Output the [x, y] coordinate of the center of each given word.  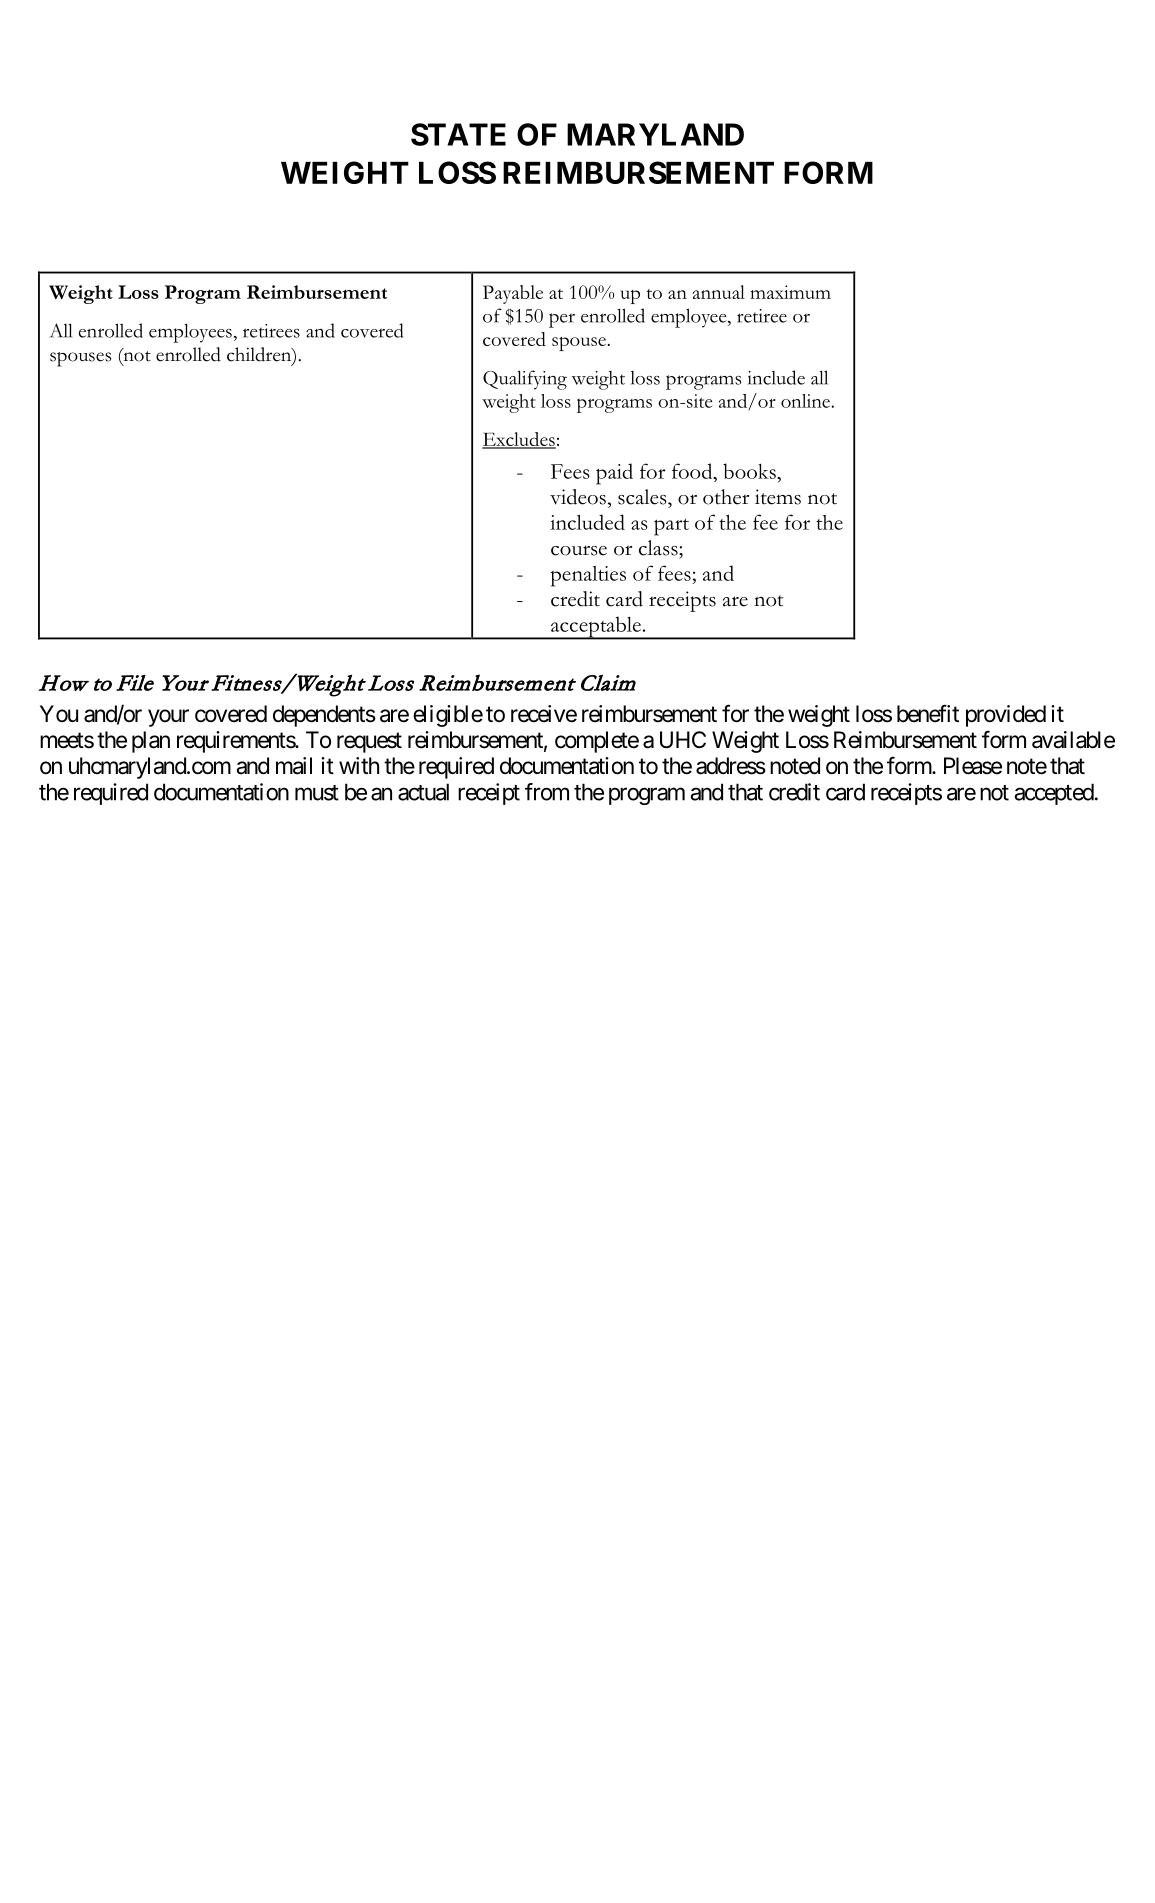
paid [614, 474]
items [778, 497]
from [547, 792]
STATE [458, 134]
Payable [513, 294]
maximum [790, 292]
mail [294, 766]
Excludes [519, 440]
